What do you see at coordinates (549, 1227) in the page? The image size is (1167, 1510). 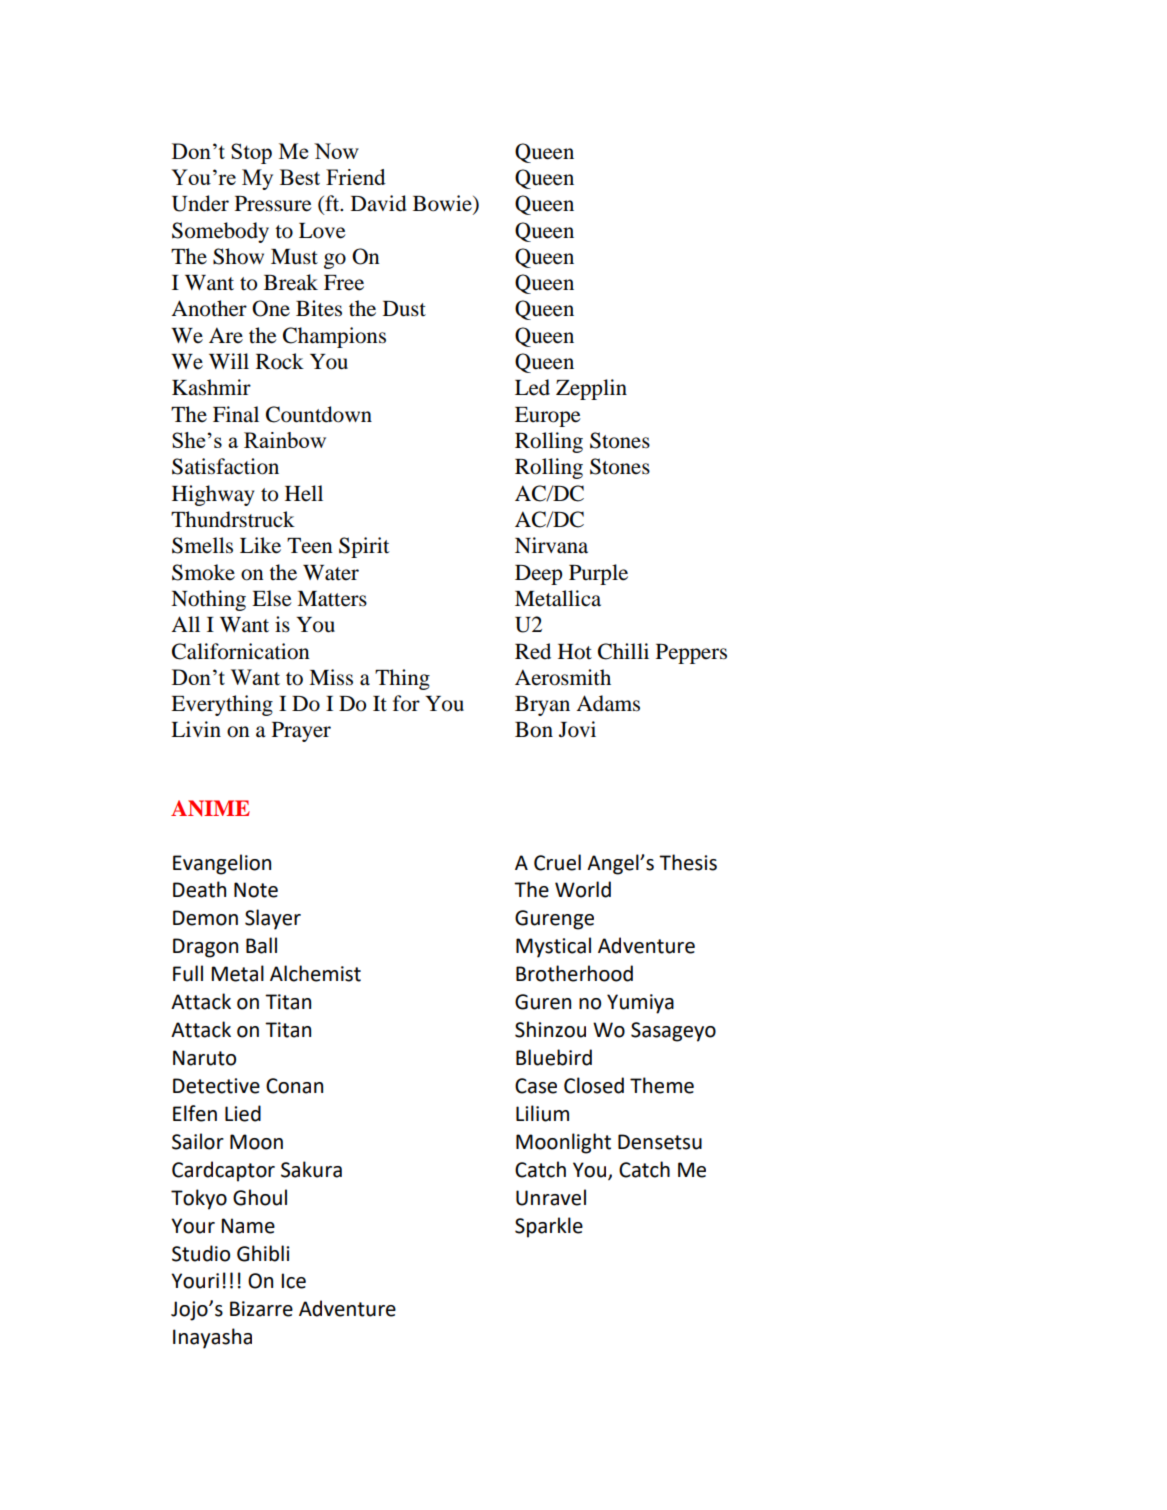 I see `Sparkle` at bounding box center [549, 1227].
